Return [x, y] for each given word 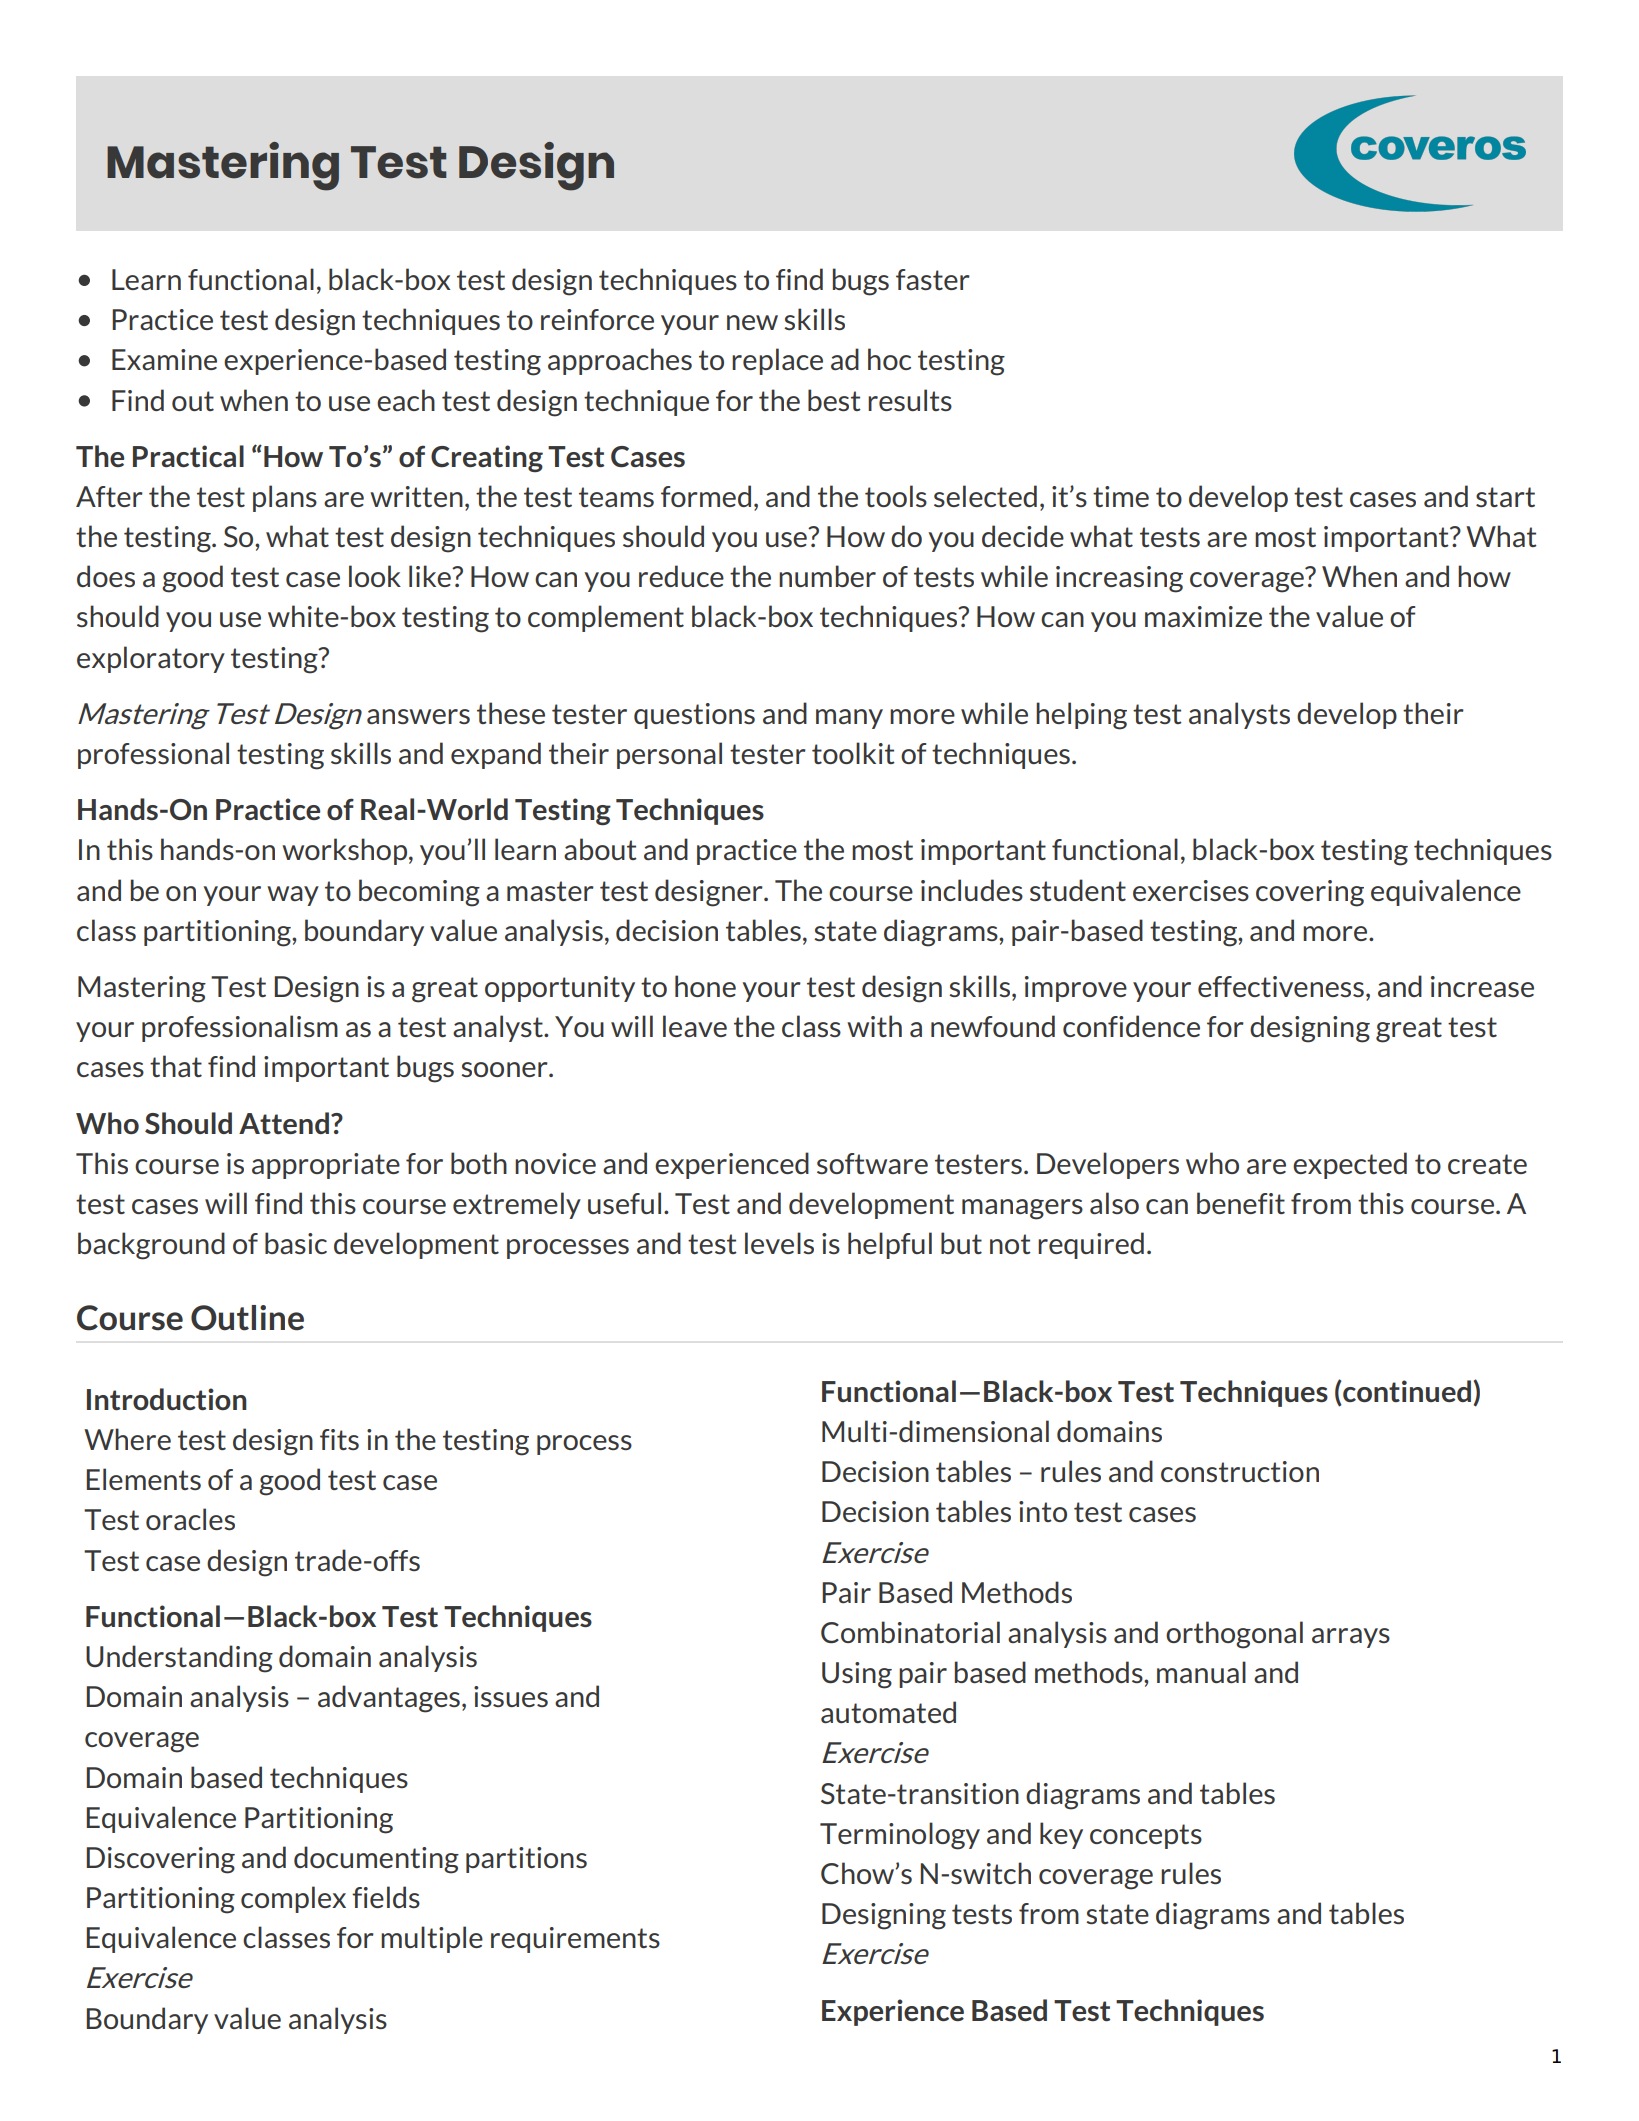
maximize [1203, 616]
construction [1240, 1471]
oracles [190, 1519]
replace [777, 361]
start [1505, 497]
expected [1350, 1165]
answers [418, 716]
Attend [284, 1123]
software [872, 1163]
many [849, 719]
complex [293, 1899]
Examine [164, 359]
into [1043, 1511]
